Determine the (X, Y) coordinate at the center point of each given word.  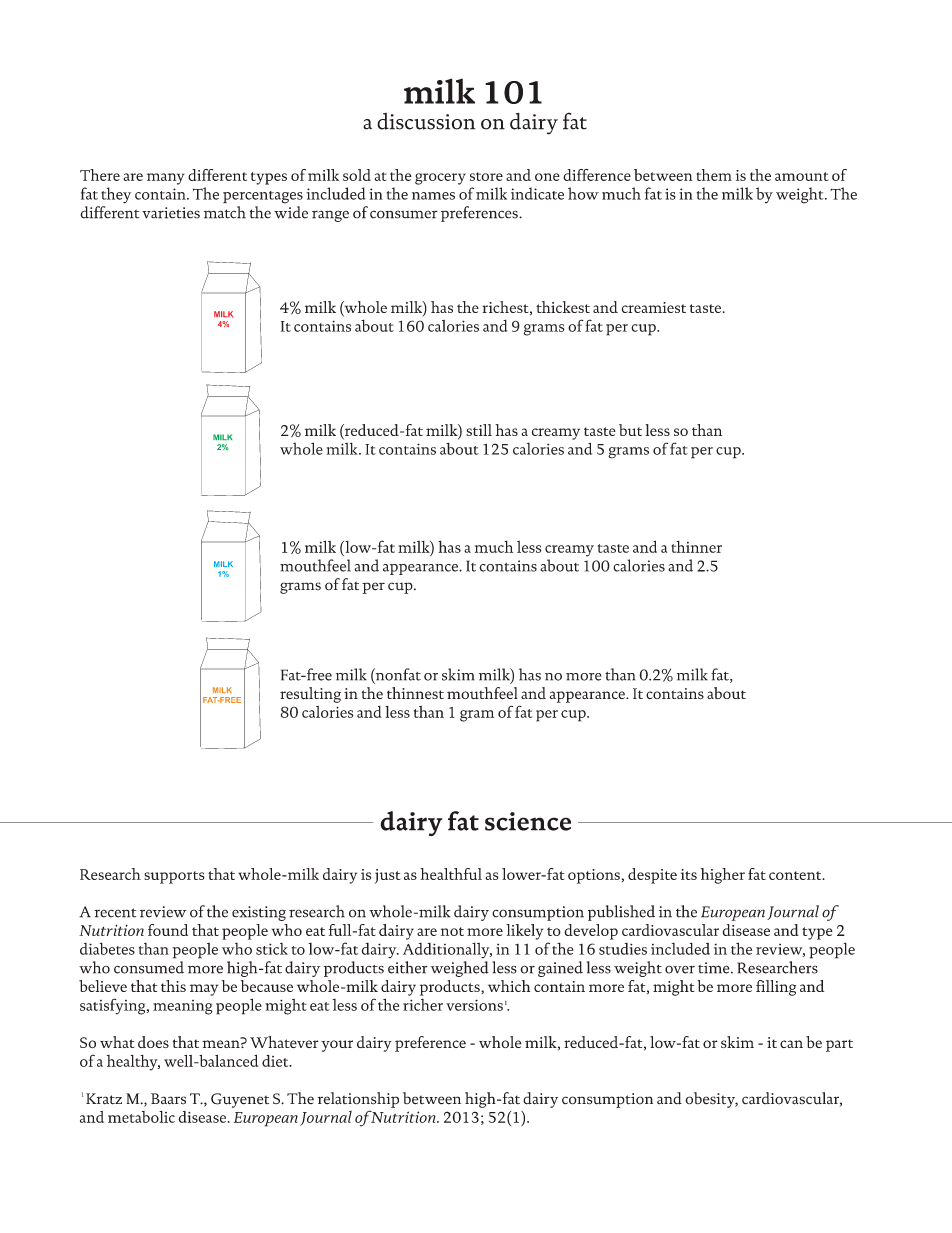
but (630, 430)
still (479, 430)
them (714, 175)
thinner (696, 547)
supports (174, 877)
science (528, 821)
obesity (711, 1100)
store (486, 176)
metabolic (141, 1117)
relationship (358, 1100)
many (166, 179)
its (689, 874)
